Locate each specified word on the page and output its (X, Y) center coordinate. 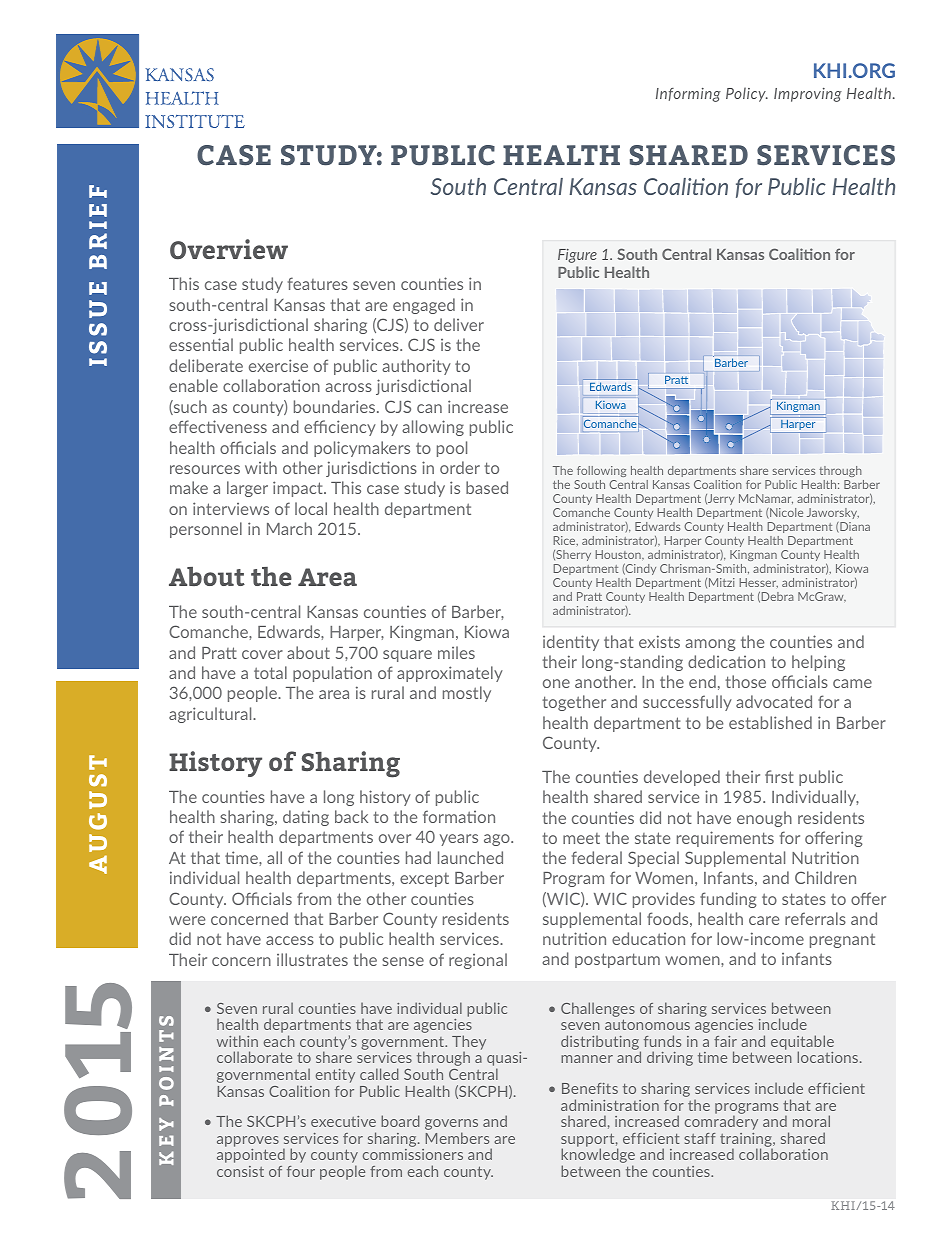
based (487, 487)
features (318, 283)
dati (296, 816)
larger (247, 489)
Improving (808, 95)
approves (248, 1141)
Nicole (785, 513)
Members (457, 1138)
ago (498, 840)
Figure (577, 256)
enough (764, 819)
